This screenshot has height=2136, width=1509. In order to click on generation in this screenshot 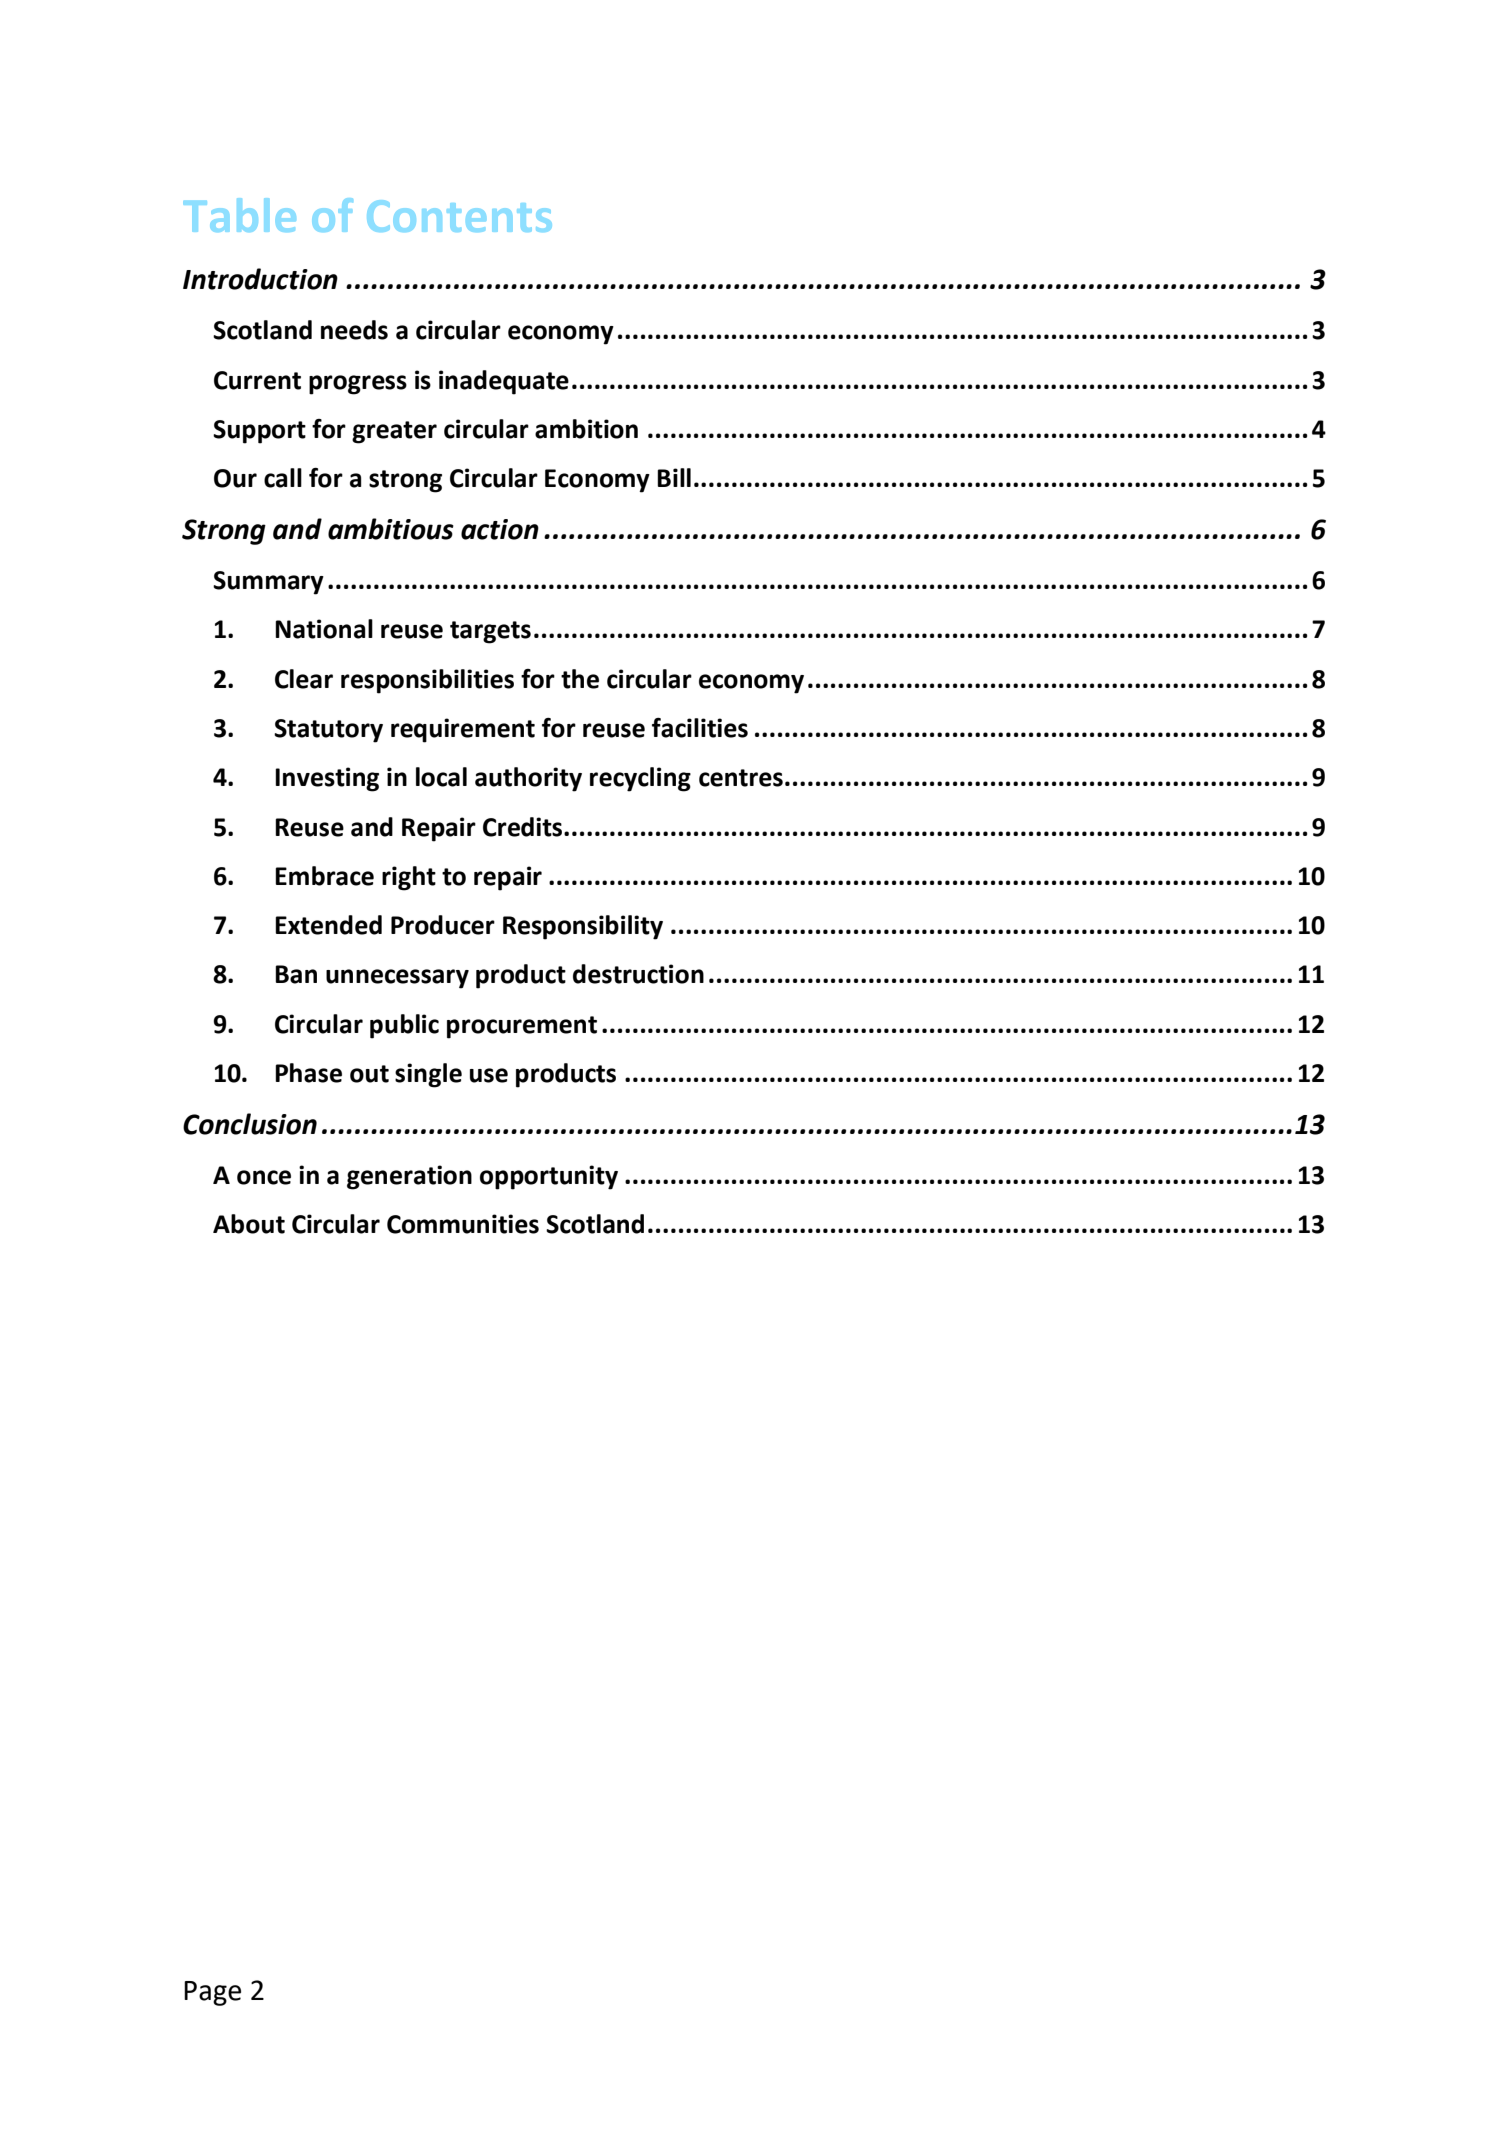, I will do `click(409, 1177)`.
